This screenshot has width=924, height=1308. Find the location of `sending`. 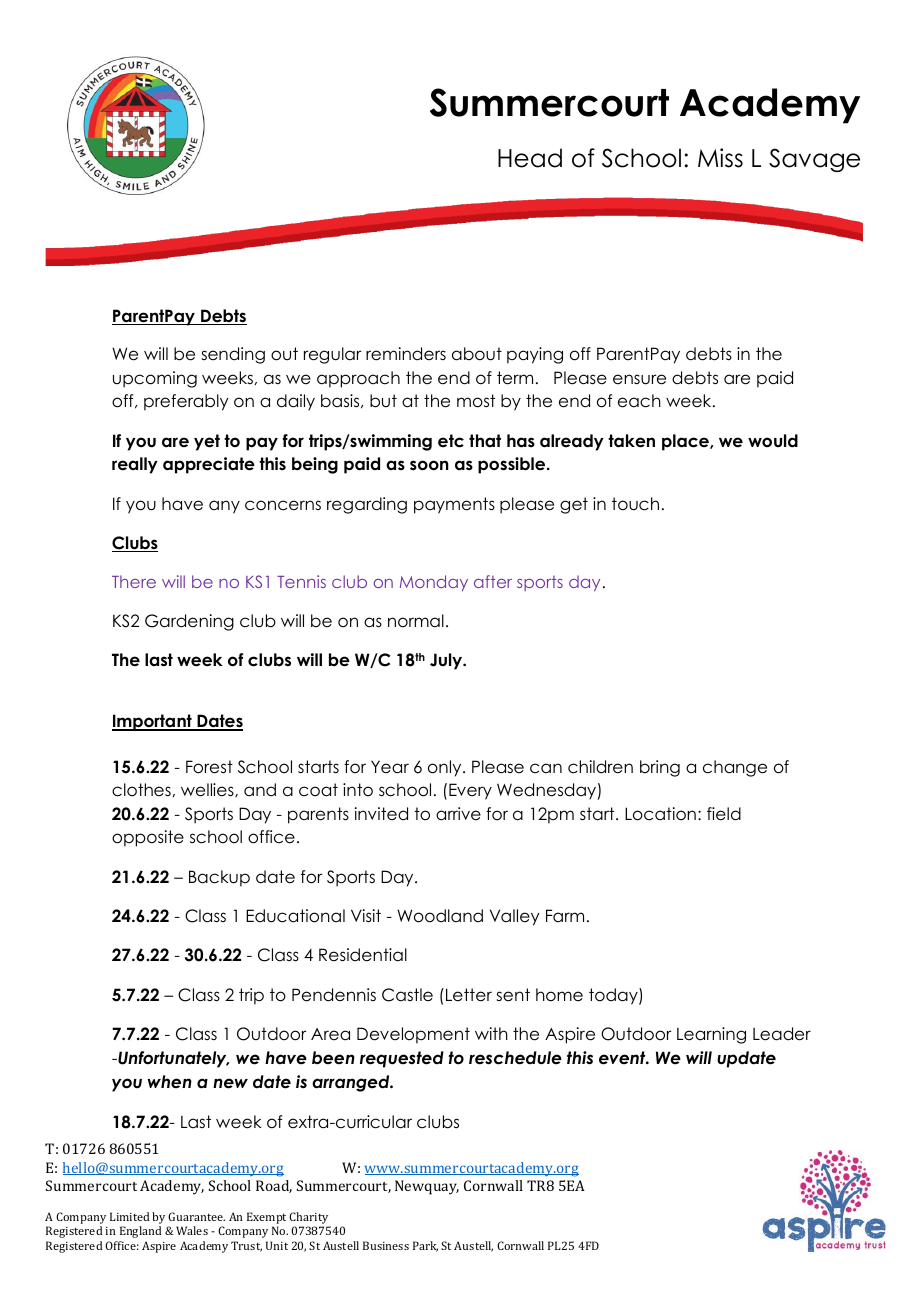

sending is located at coordinates (233, 355).
